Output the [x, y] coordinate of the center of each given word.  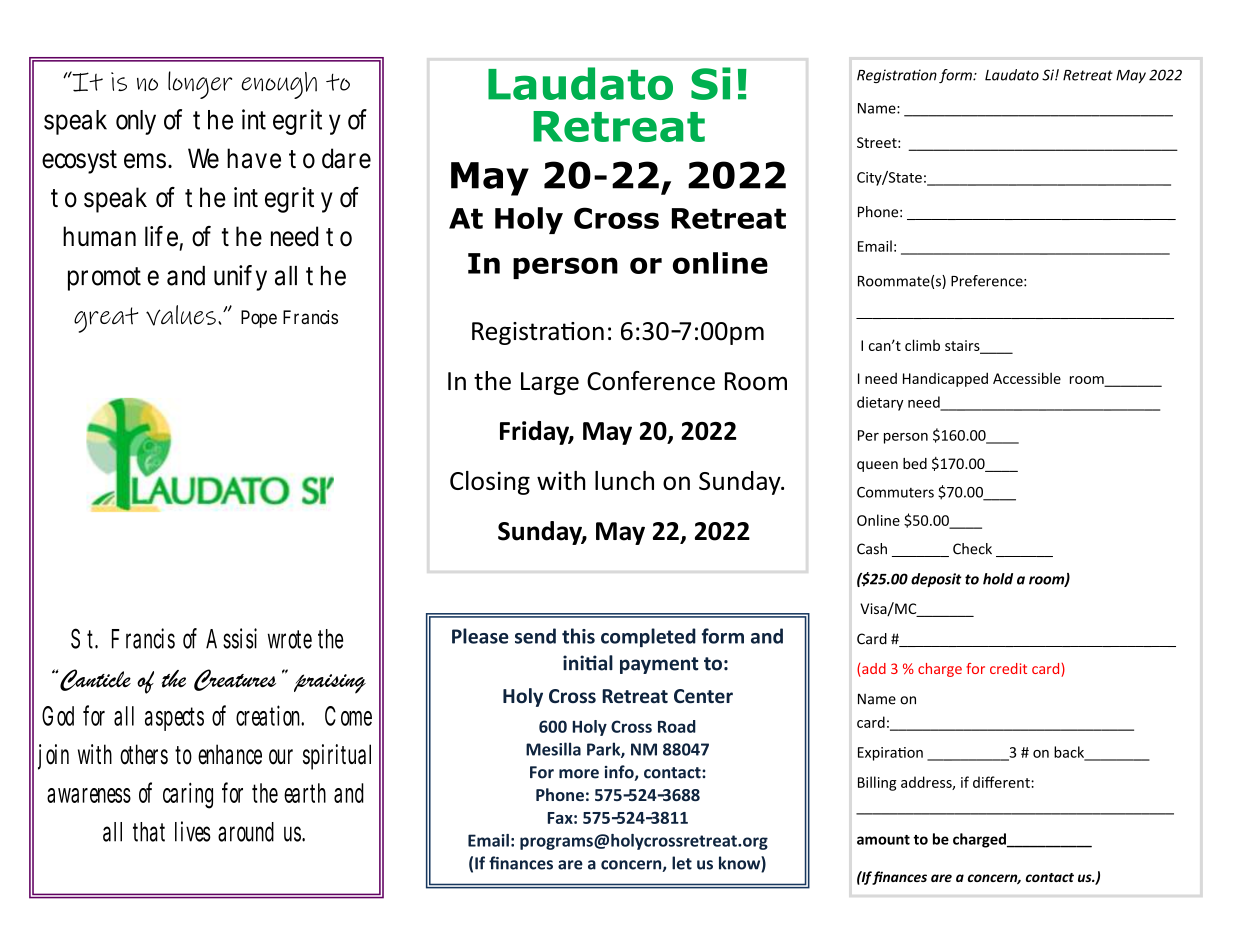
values [181, 315]
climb [922, 345]
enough [279, 85]
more [579, 774]
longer [200, 85]
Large [550, 383]
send [535, 636]
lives [193, 831]
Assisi [231, 638]
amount [883, 840]
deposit [936, 580]
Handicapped [945, 379]
